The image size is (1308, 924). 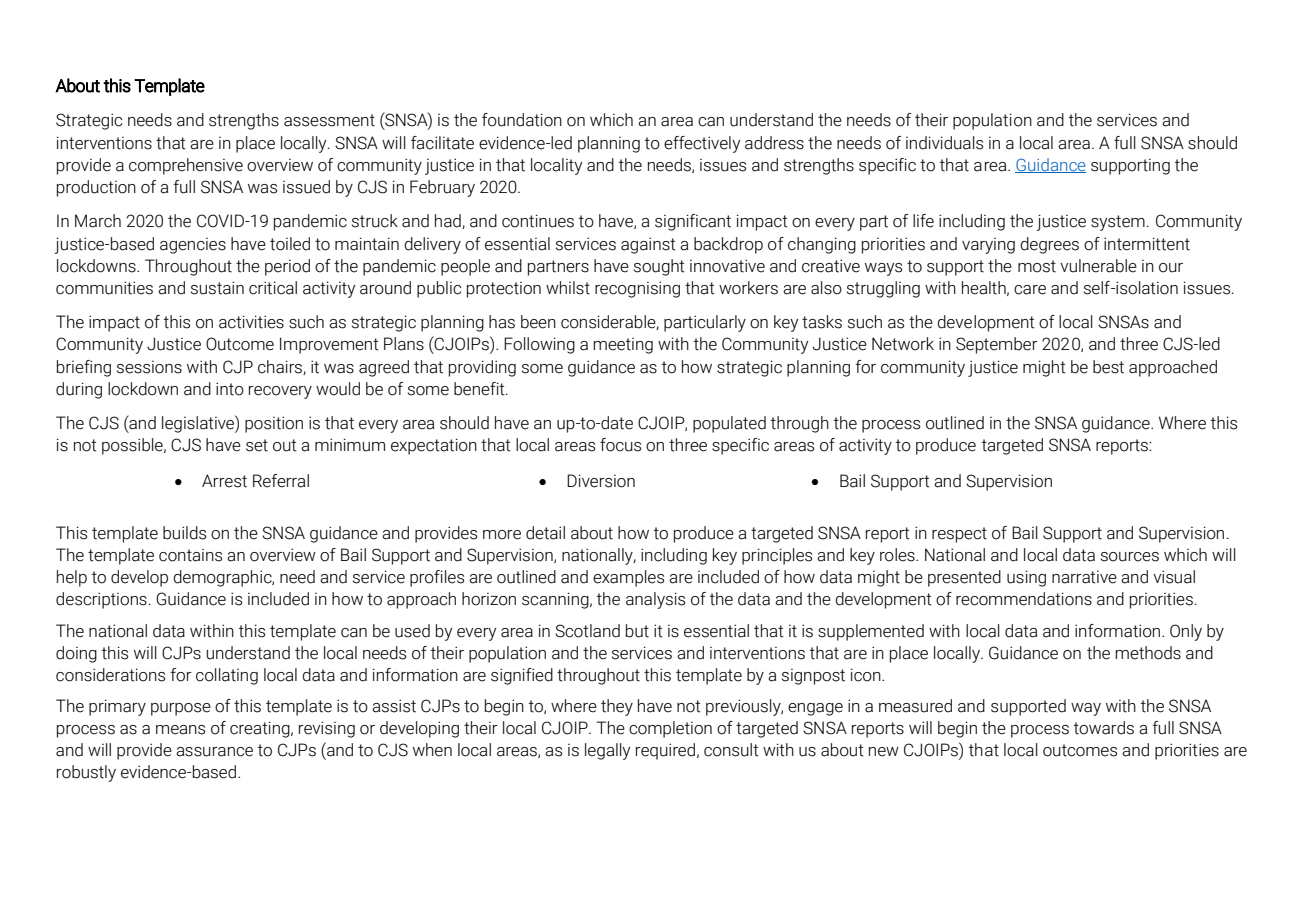 I want to click on contains, so click(x=190, y=555).
